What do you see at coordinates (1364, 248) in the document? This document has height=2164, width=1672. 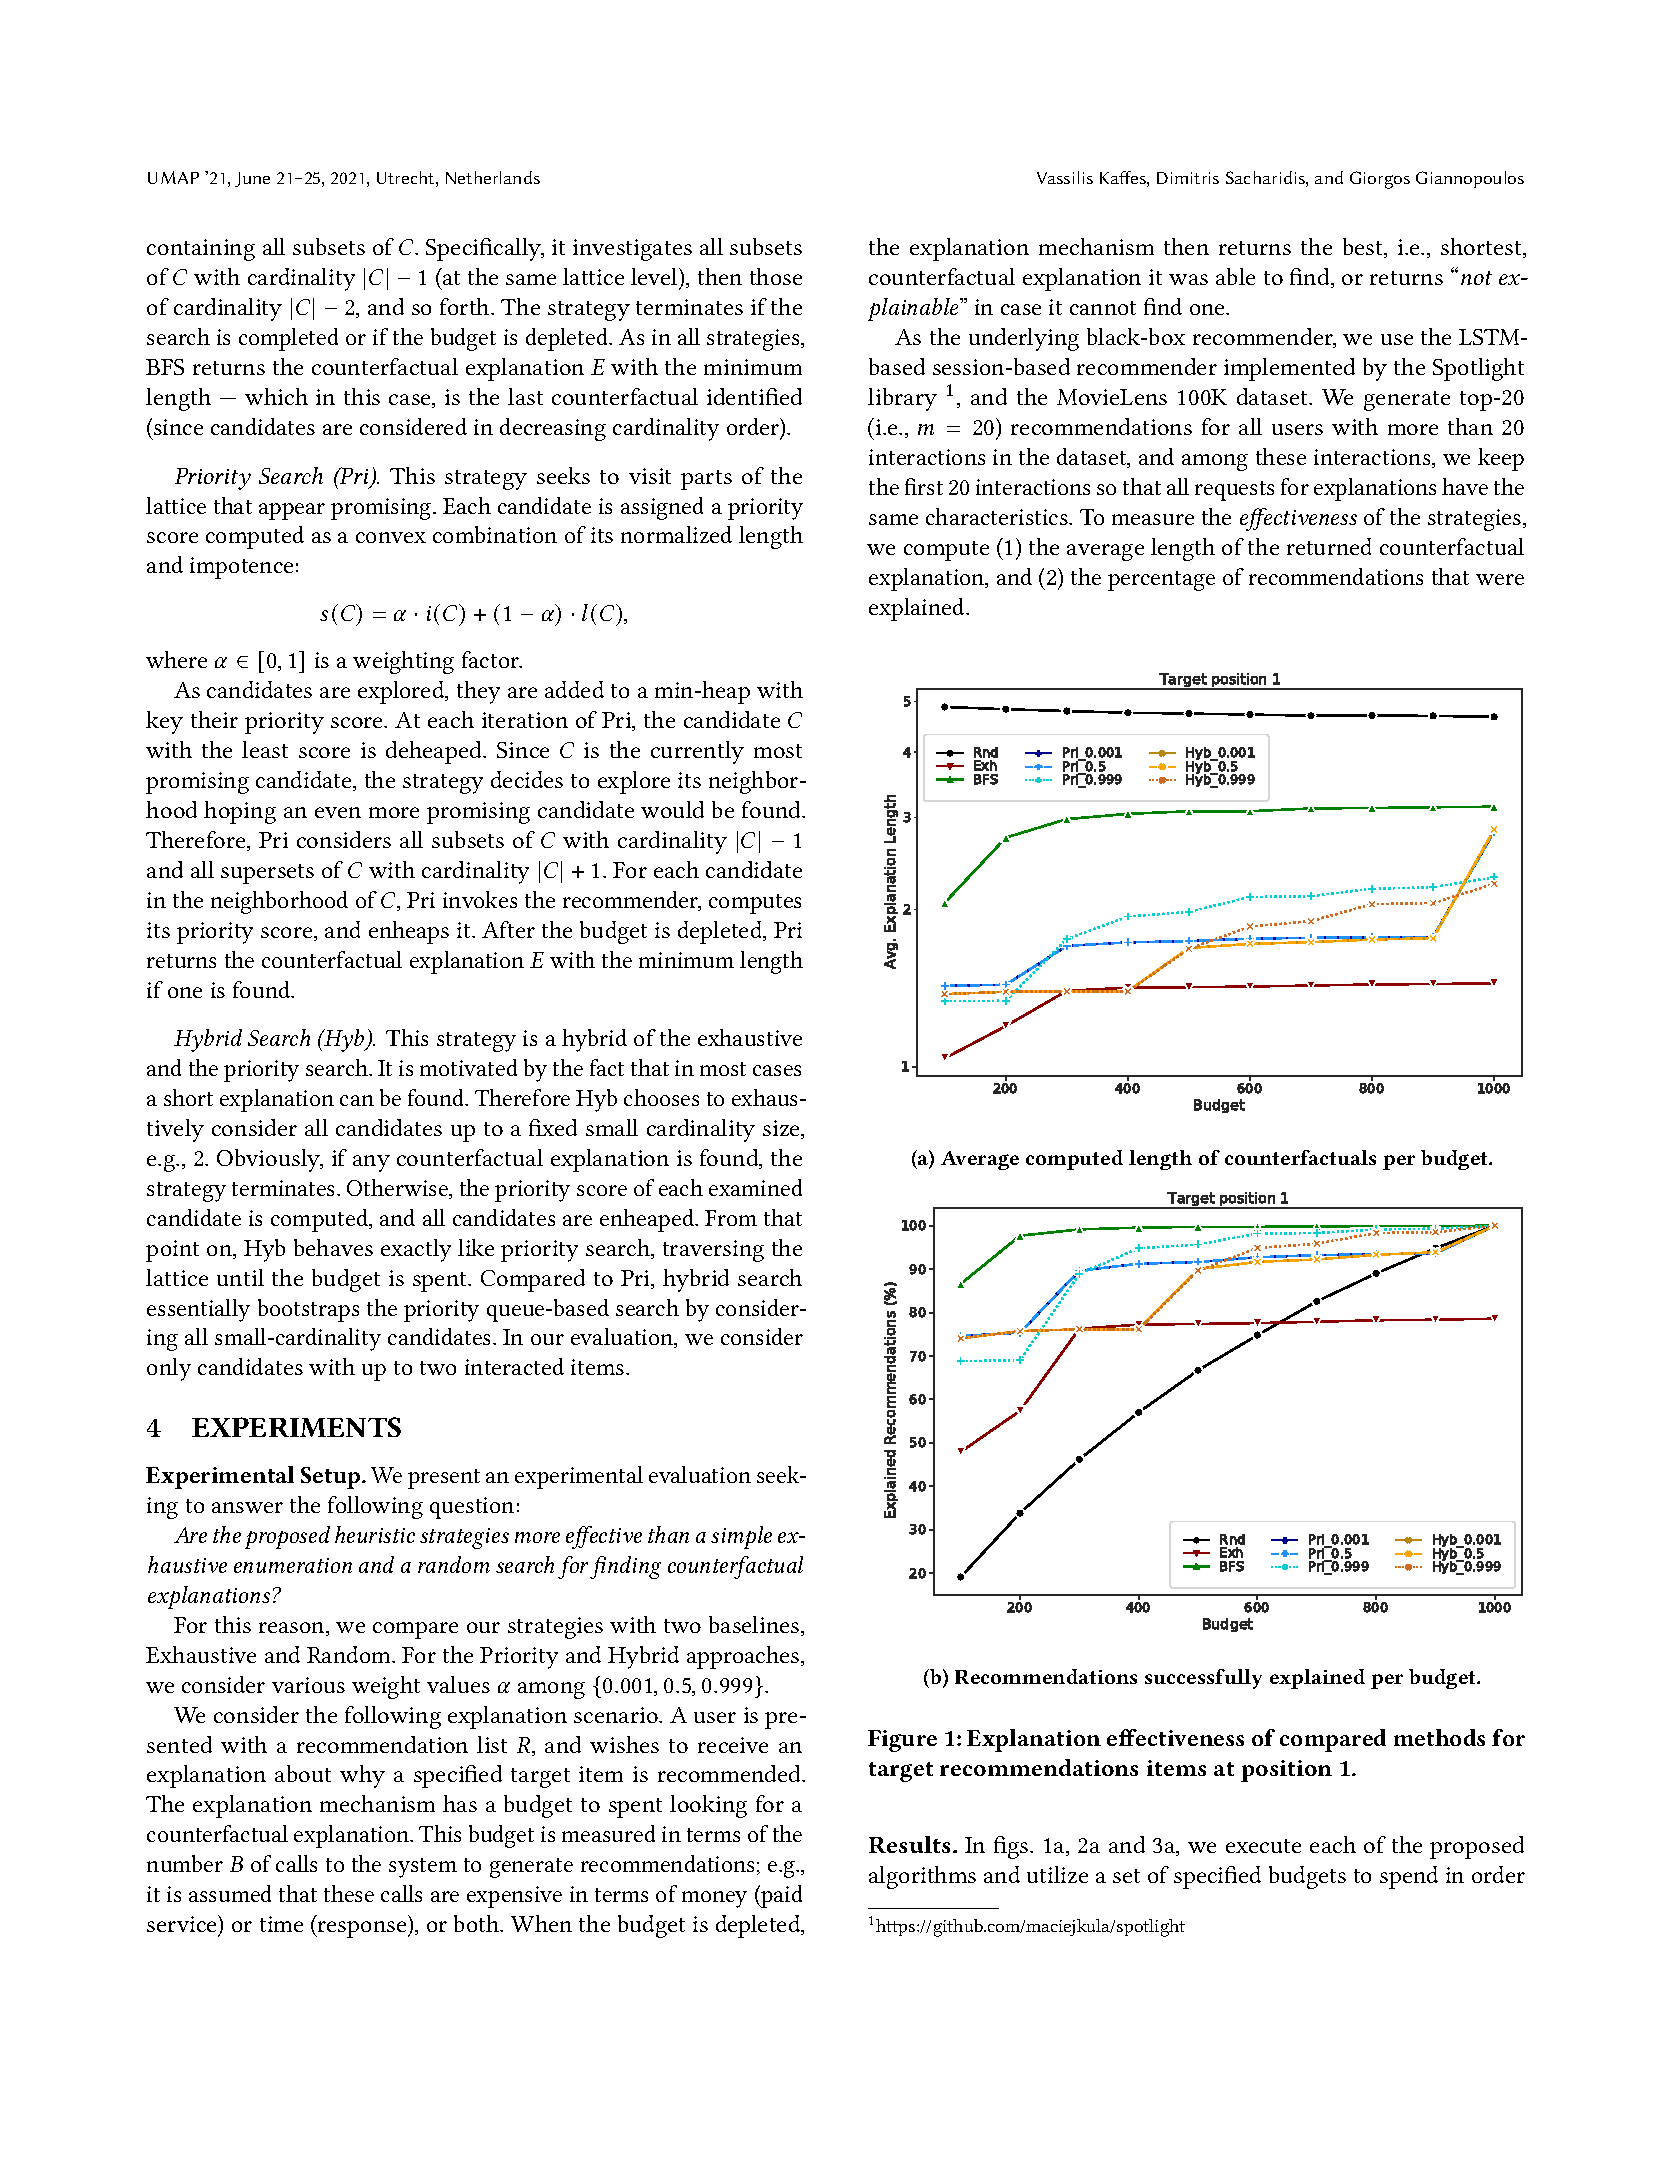 I see `best` at bounding box center [1364, 248].
